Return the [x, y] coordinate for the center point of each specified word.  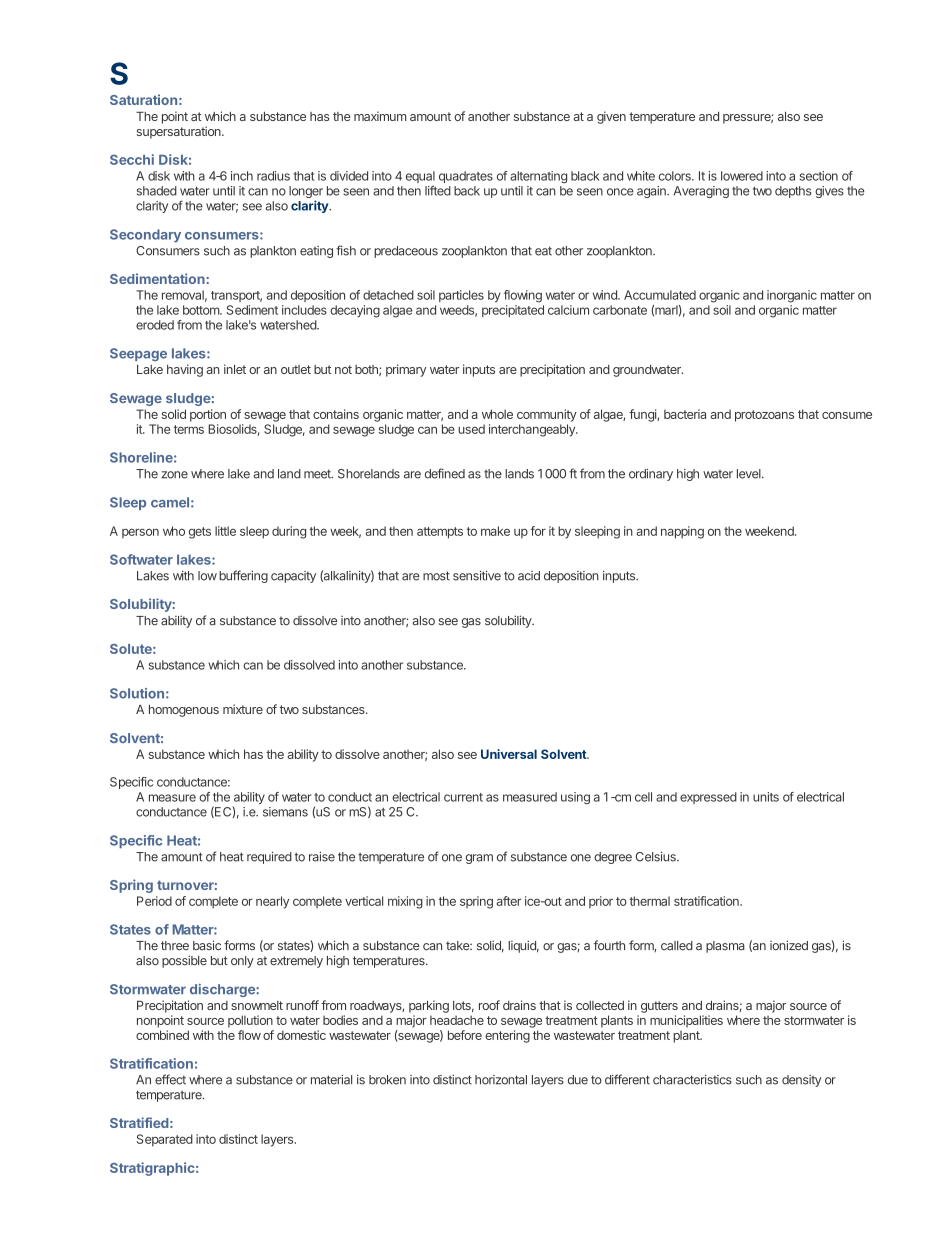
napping [682, 532]
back [467, 191]
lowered [742, 176]
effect [170, 1079]
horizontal [501, 1080]
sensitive [477, 576]
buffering [243, 576]
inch [242, 176]
